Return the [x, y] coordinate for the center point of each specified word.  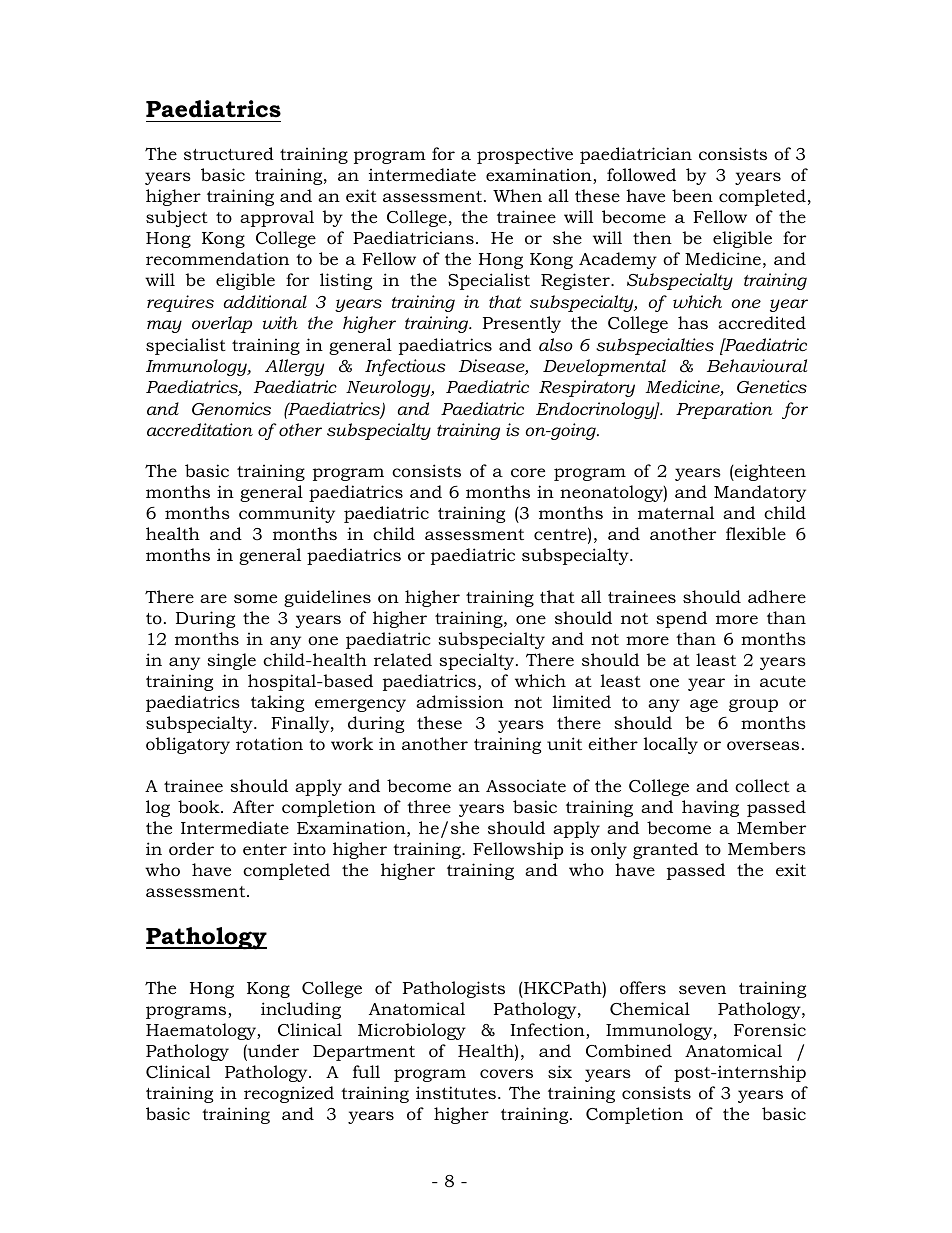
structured [229, 153]
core [528, 472]
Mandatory [760, 493]
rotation [269, 743]
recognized [289, 1094]
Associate [526, 786]
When [517, 195]
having [710, 808]
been [692, 195]
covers [506, 1074]
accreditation [200, 430]
